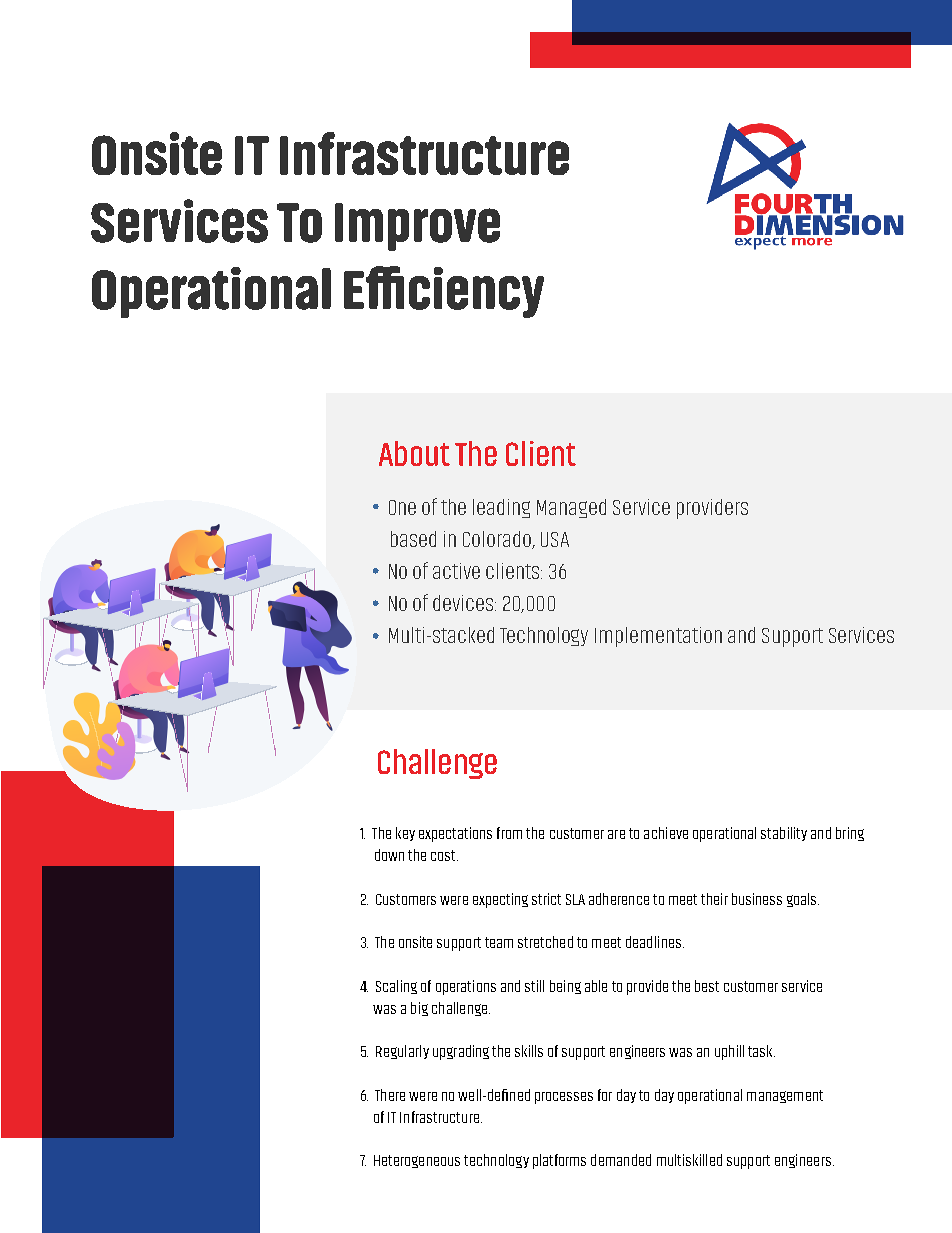 Image resolution: width=952 pixels, height=1233 pixels. What do you see at coordinates (850, 834) in the document?
I see `bring` at bounding box center [850, 834].
